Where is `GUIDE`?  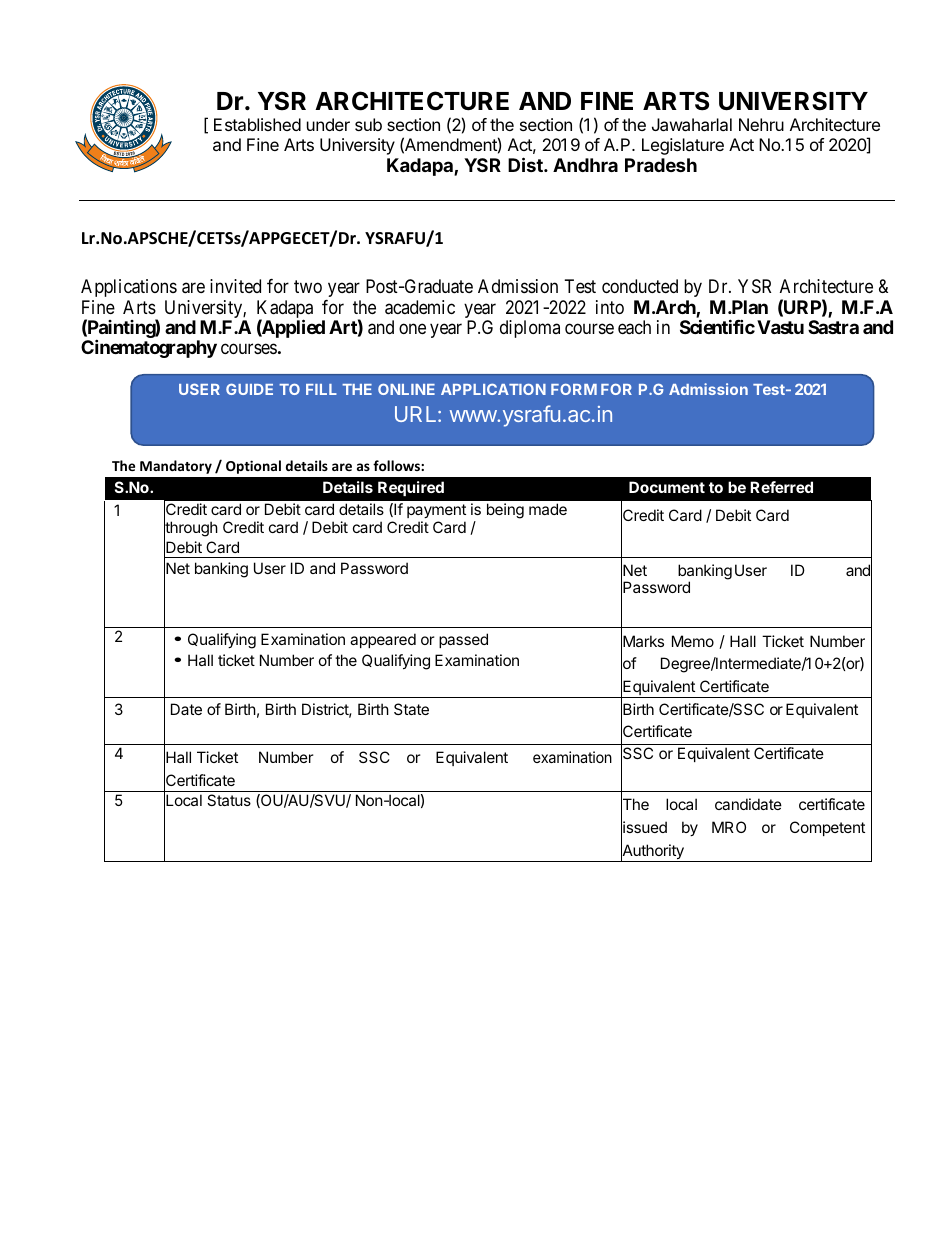 GUIDE is located at coordinates (249, 389).
